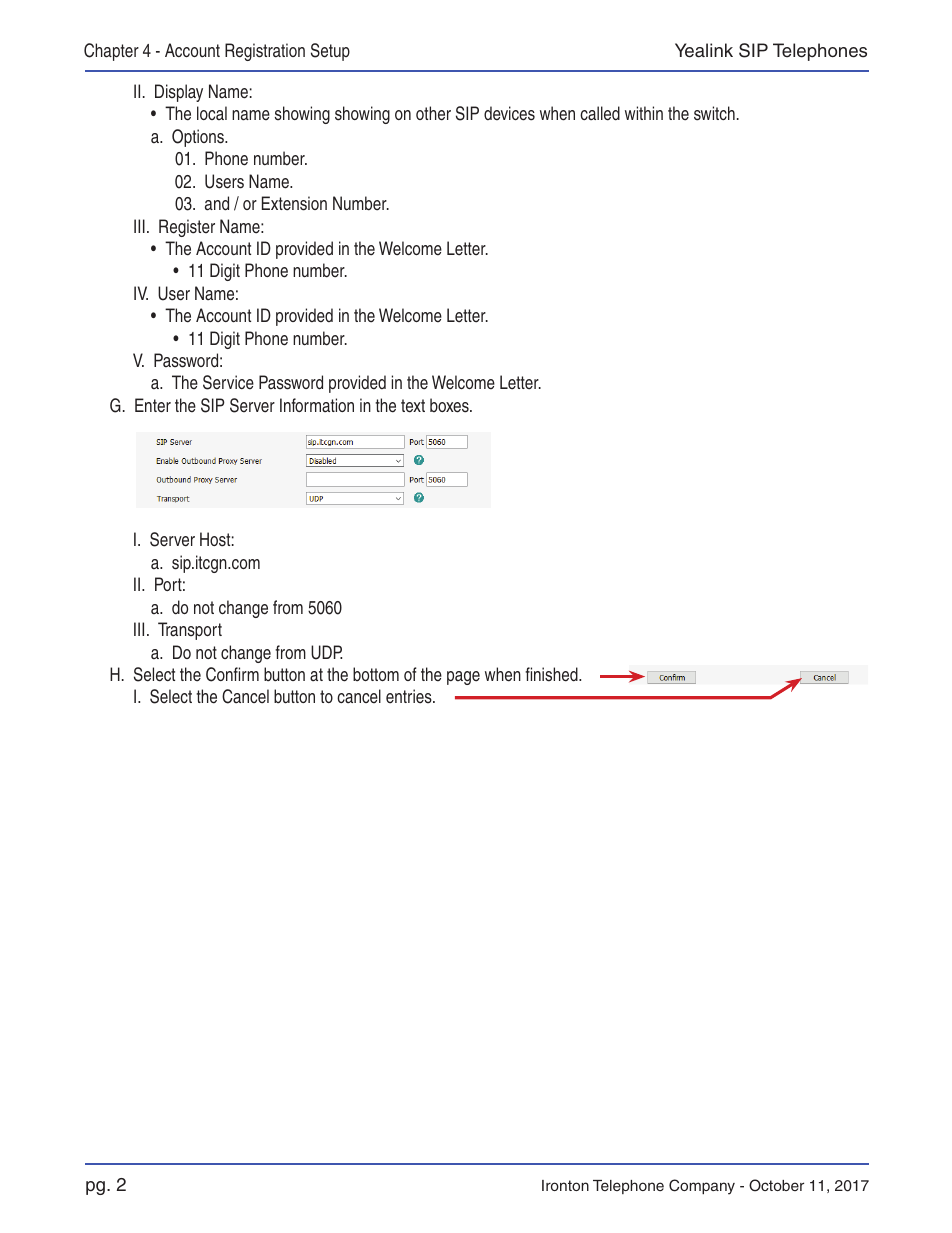  I want to click on Company, so click(702, 1187).
